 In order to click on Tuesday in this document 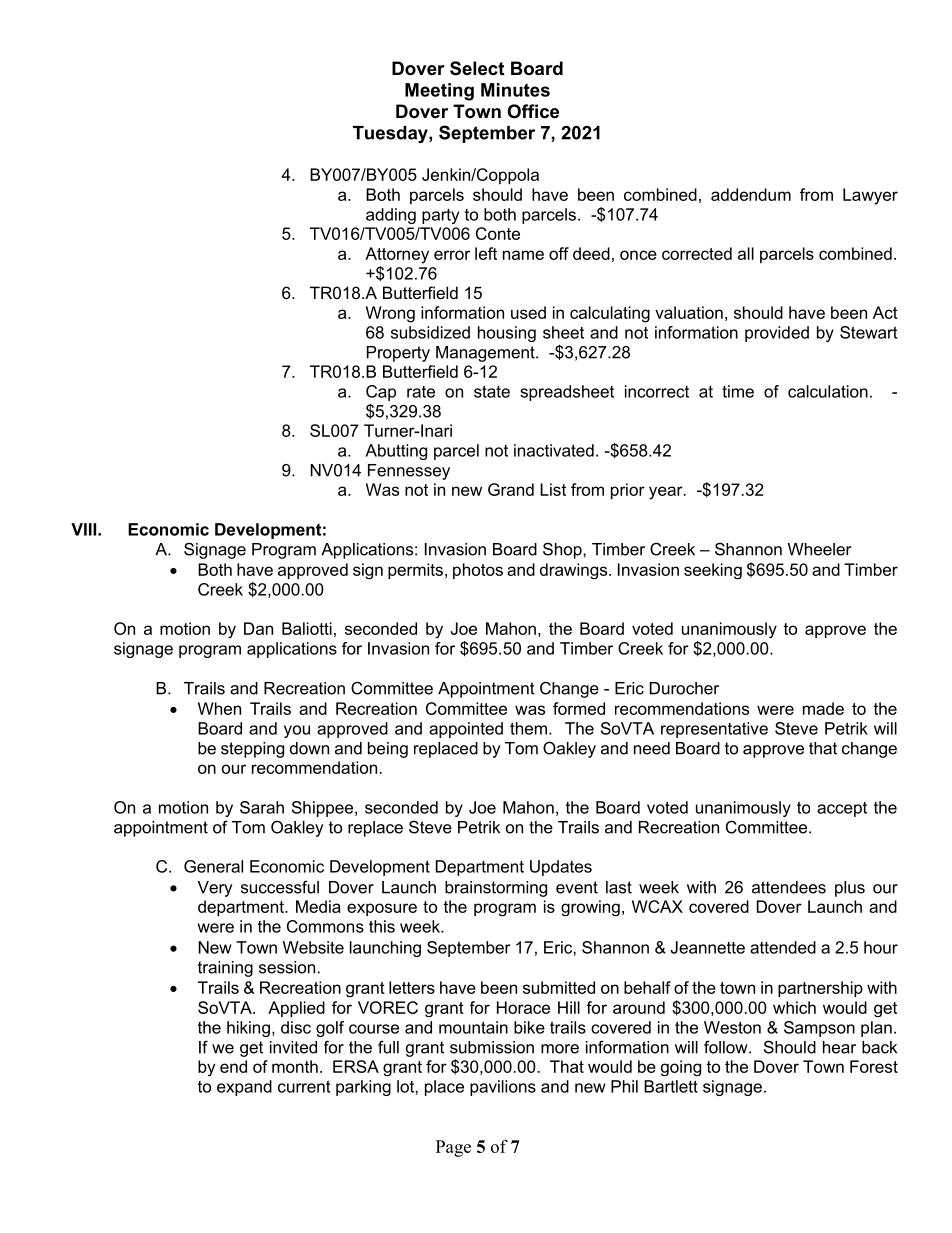, I will do `click(391, 134)`.
